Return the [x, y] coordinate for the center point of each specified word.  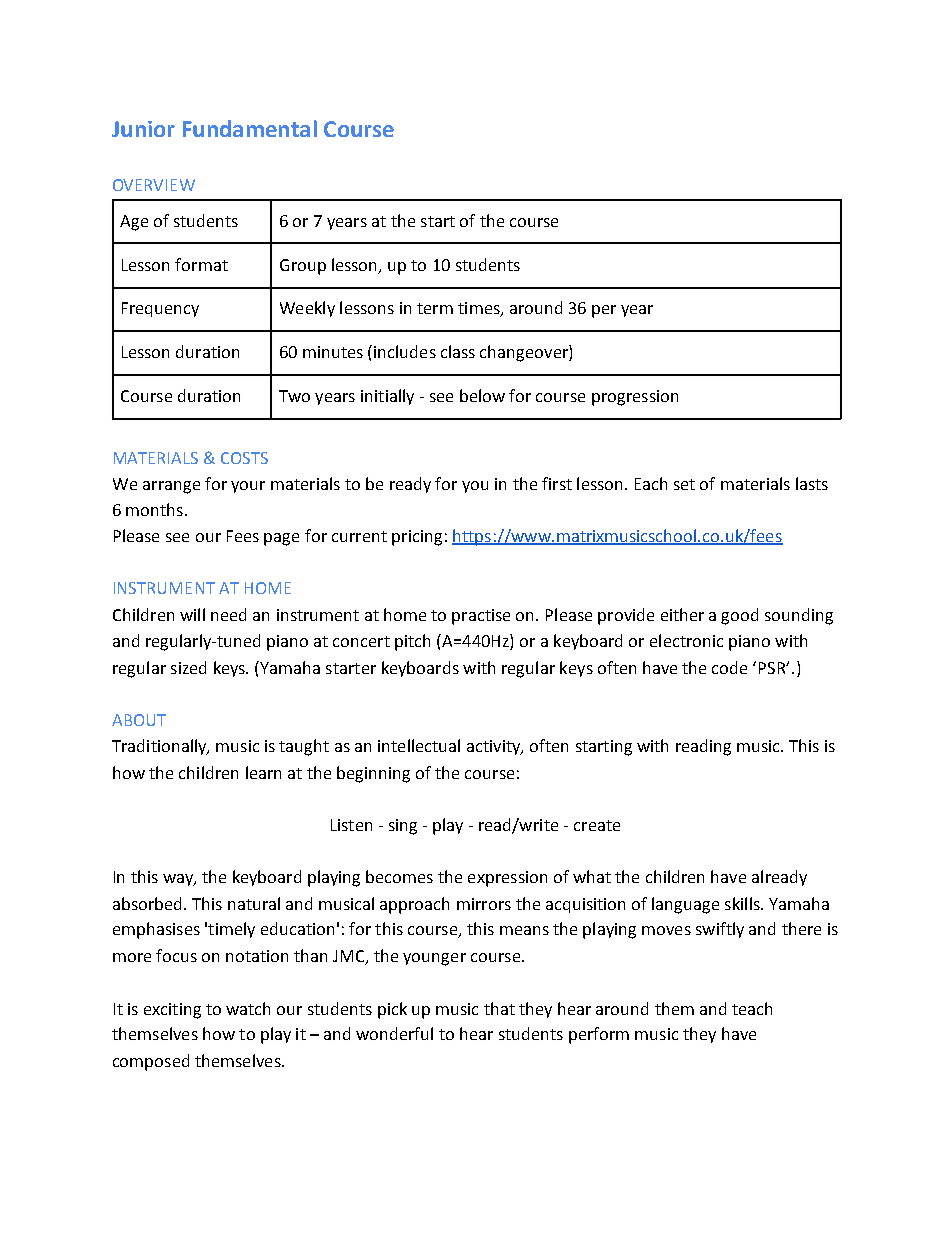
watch [248, 1008]
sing [403, 827]
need [228, 614]
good [739, 616]
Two [294, 396]
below [482, 395]
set [684, 484]
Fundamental [250, 128]
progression [635, 398]
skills [743, 903]
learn [263, 772]
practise [481, 617]
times [480, 309]
